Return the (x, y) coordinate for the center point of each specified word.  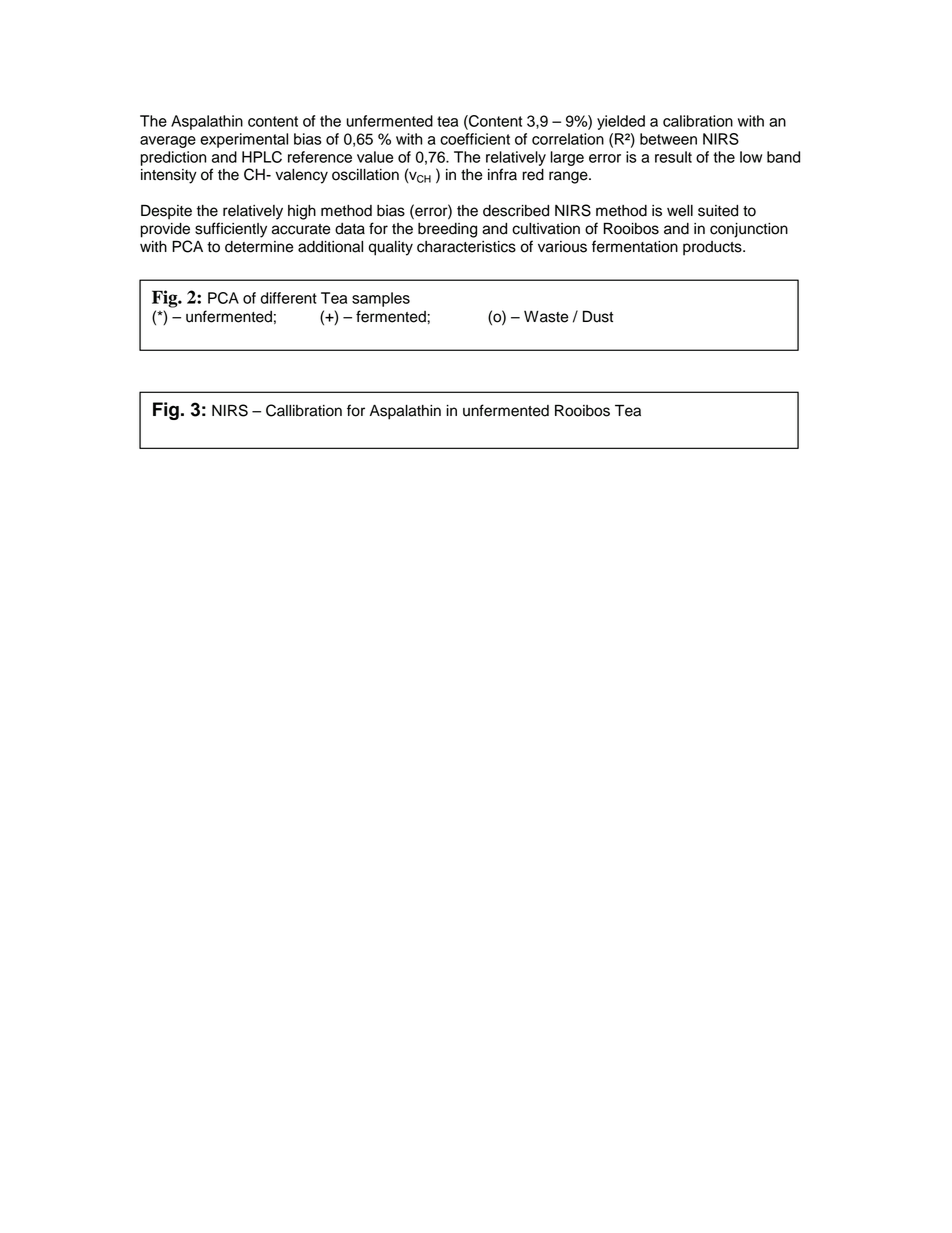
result (673, 157)
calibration (698, 121)
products (713, 248)
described (516, 211)
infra (502, 174)
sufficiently (231, 230)
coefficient (475, 139)
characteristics (466, 247)
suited (718, 211)
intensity (169, 176)
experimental (244, 140)
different (289, 298)
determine (259, 247)
